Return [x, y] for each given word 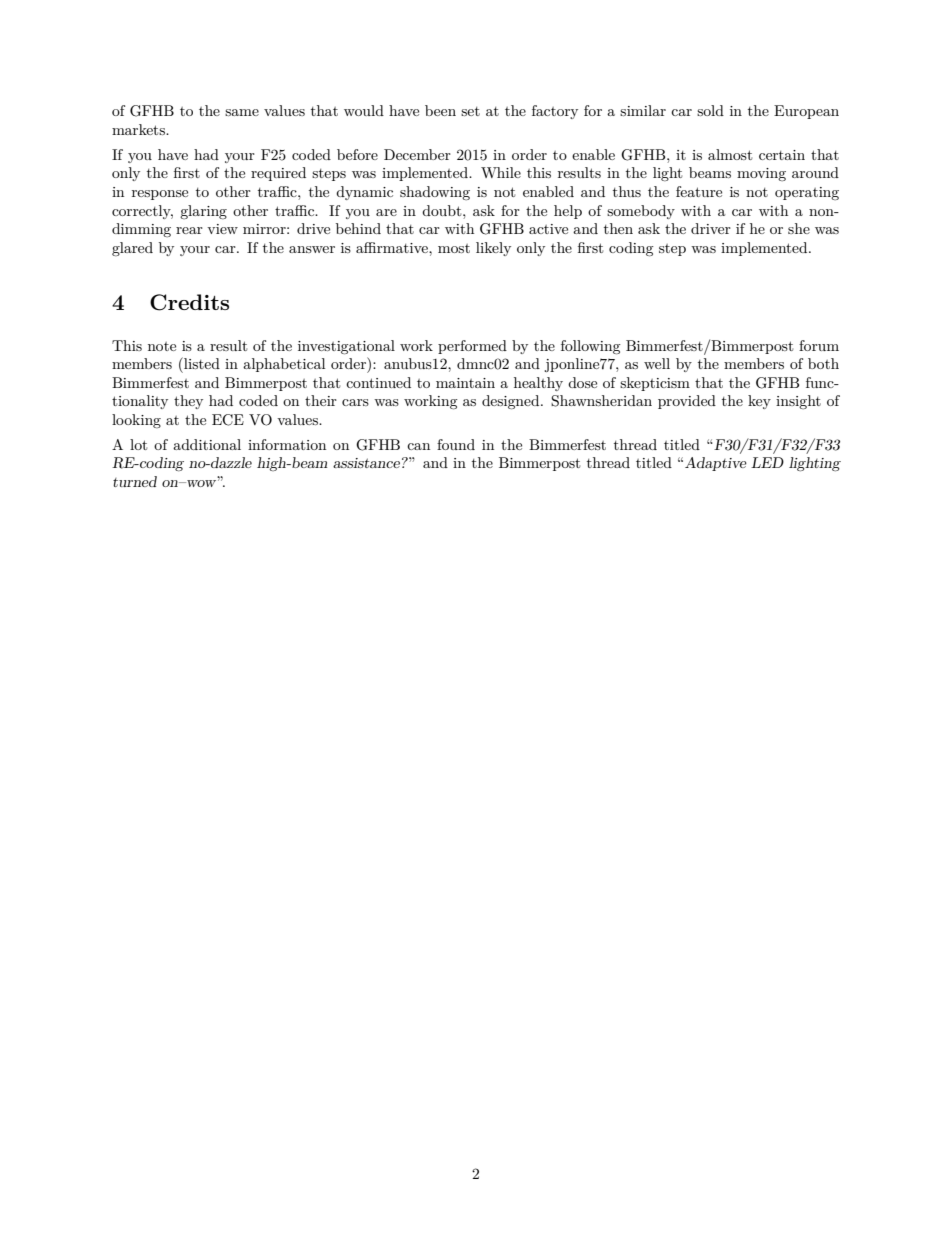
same [242, 112]
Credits [189, 302]
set [470, 111]
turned [135, 481]
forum [819, 345]
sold [710, 110]
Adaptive [716, 464]
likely [493, 249]
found [456, 444]
